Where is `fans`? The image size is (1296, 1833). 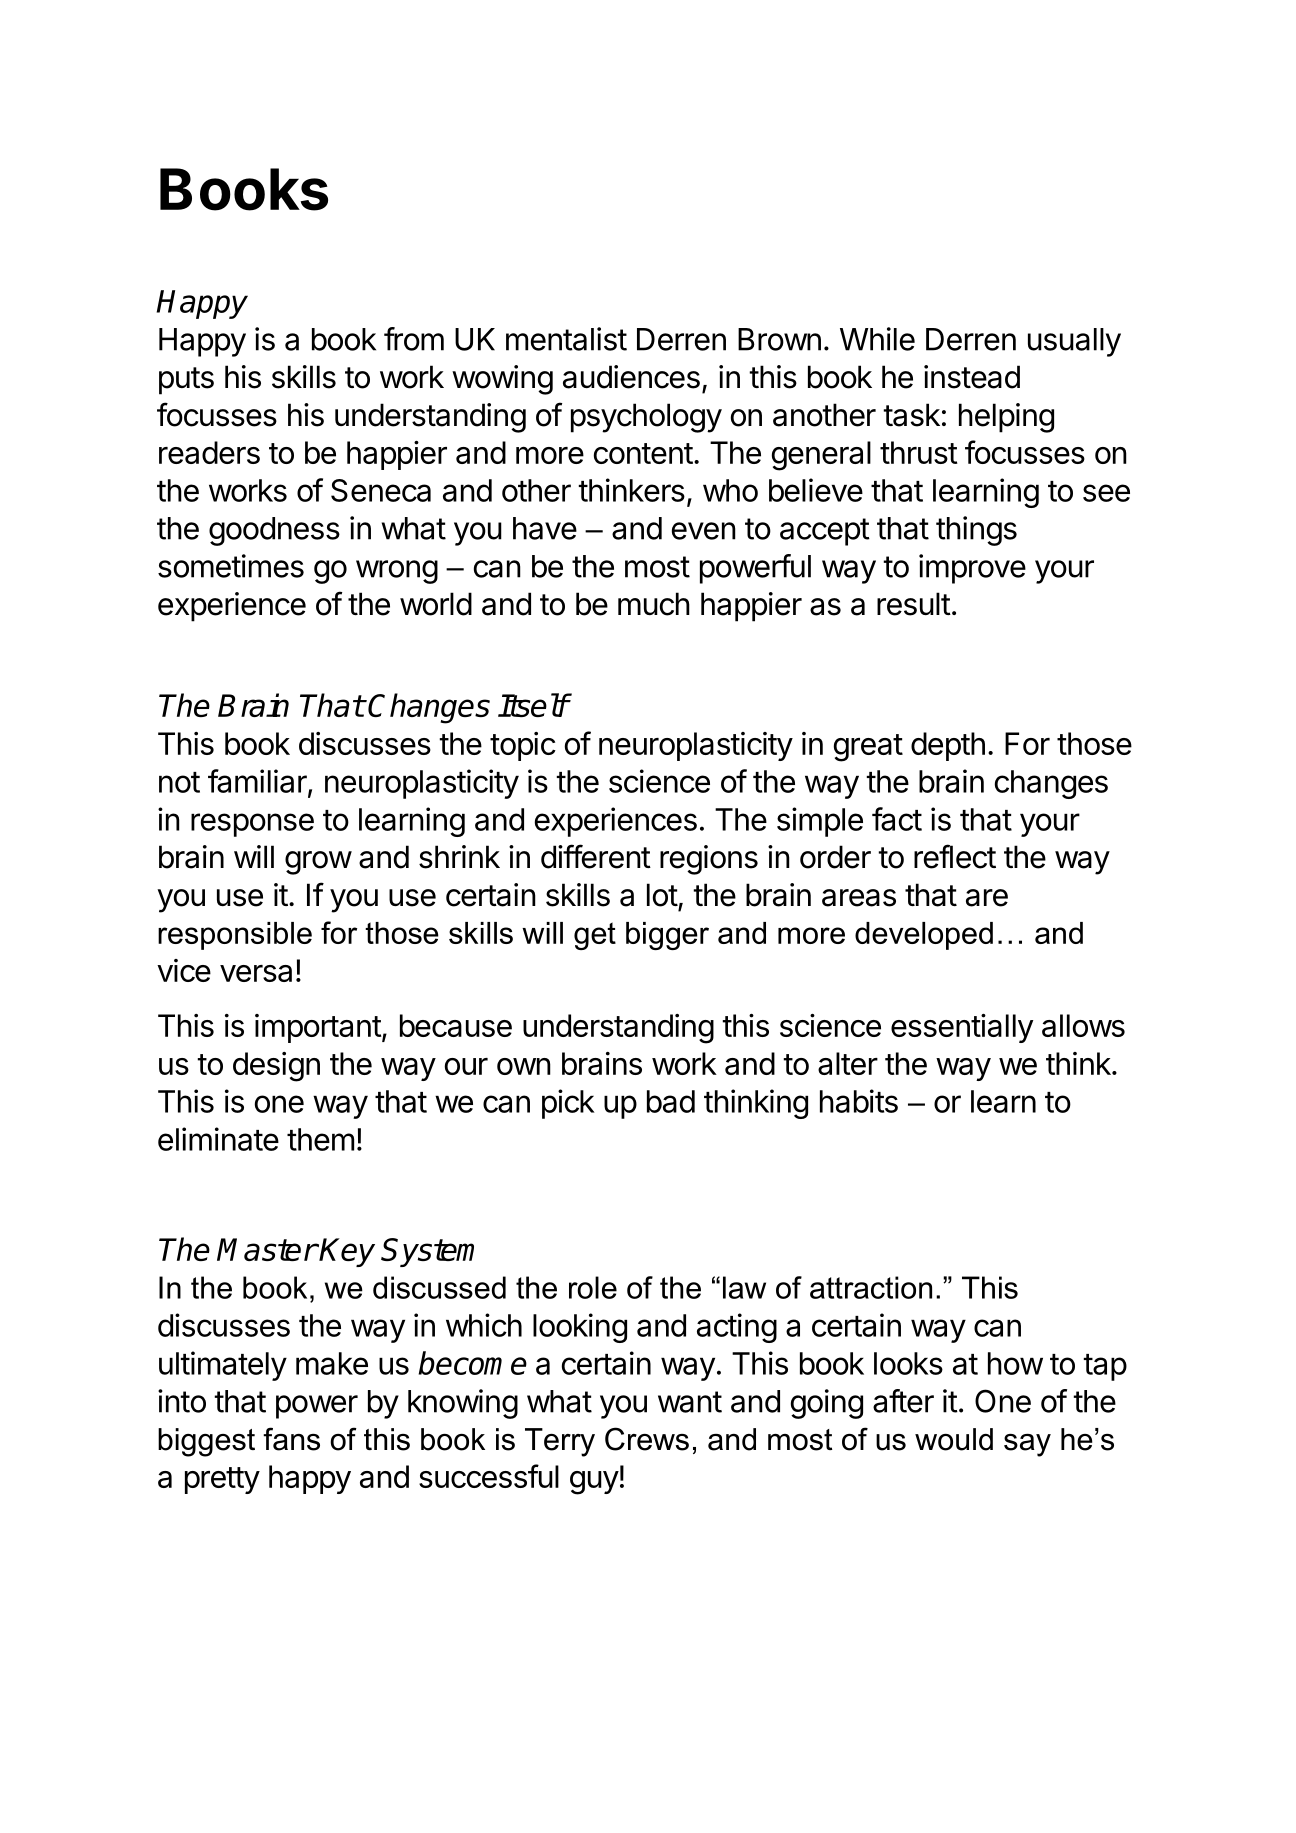
fans is located at coordinates (291, 1439).
